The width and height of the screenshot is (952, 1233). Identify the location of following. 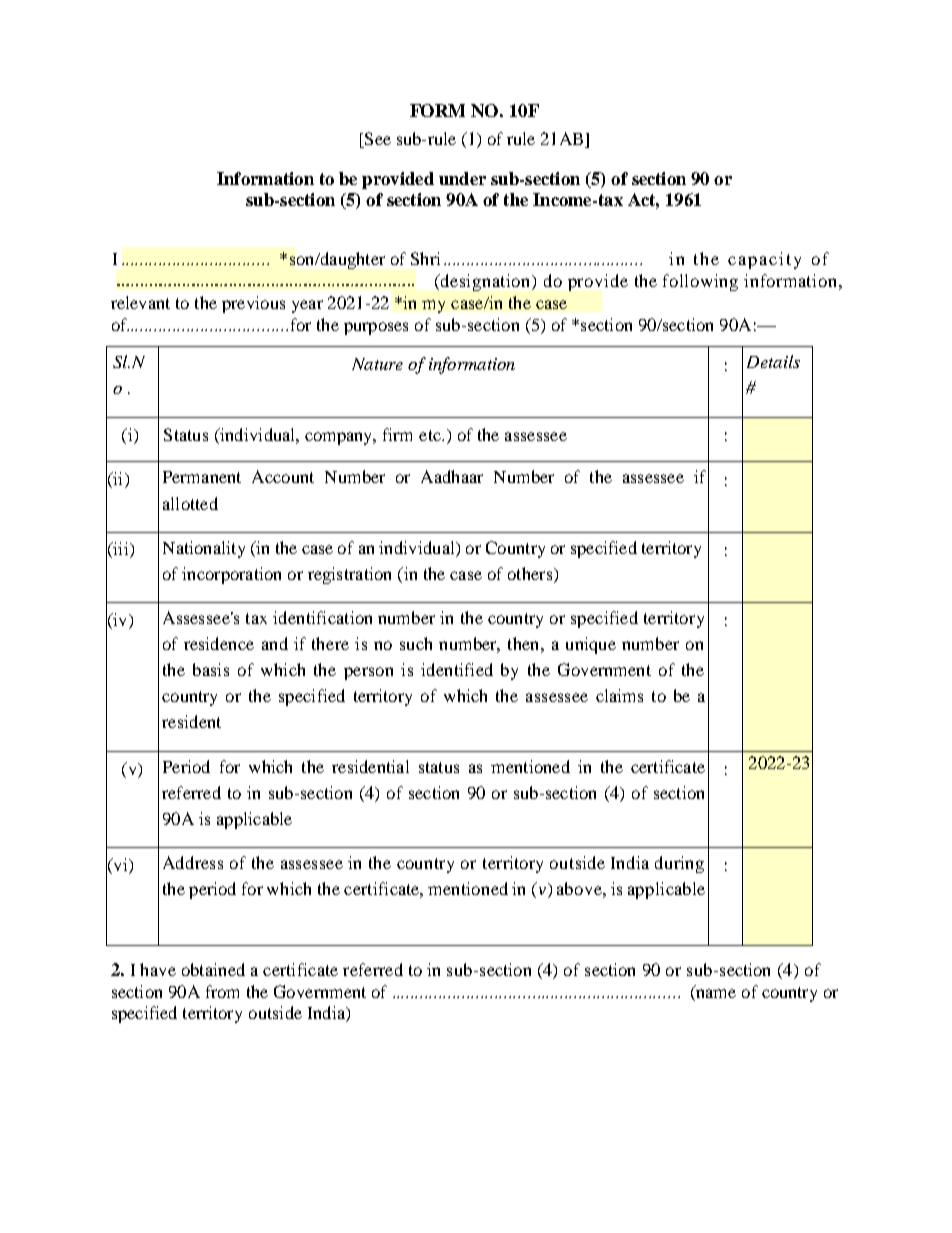
(700, 282).
